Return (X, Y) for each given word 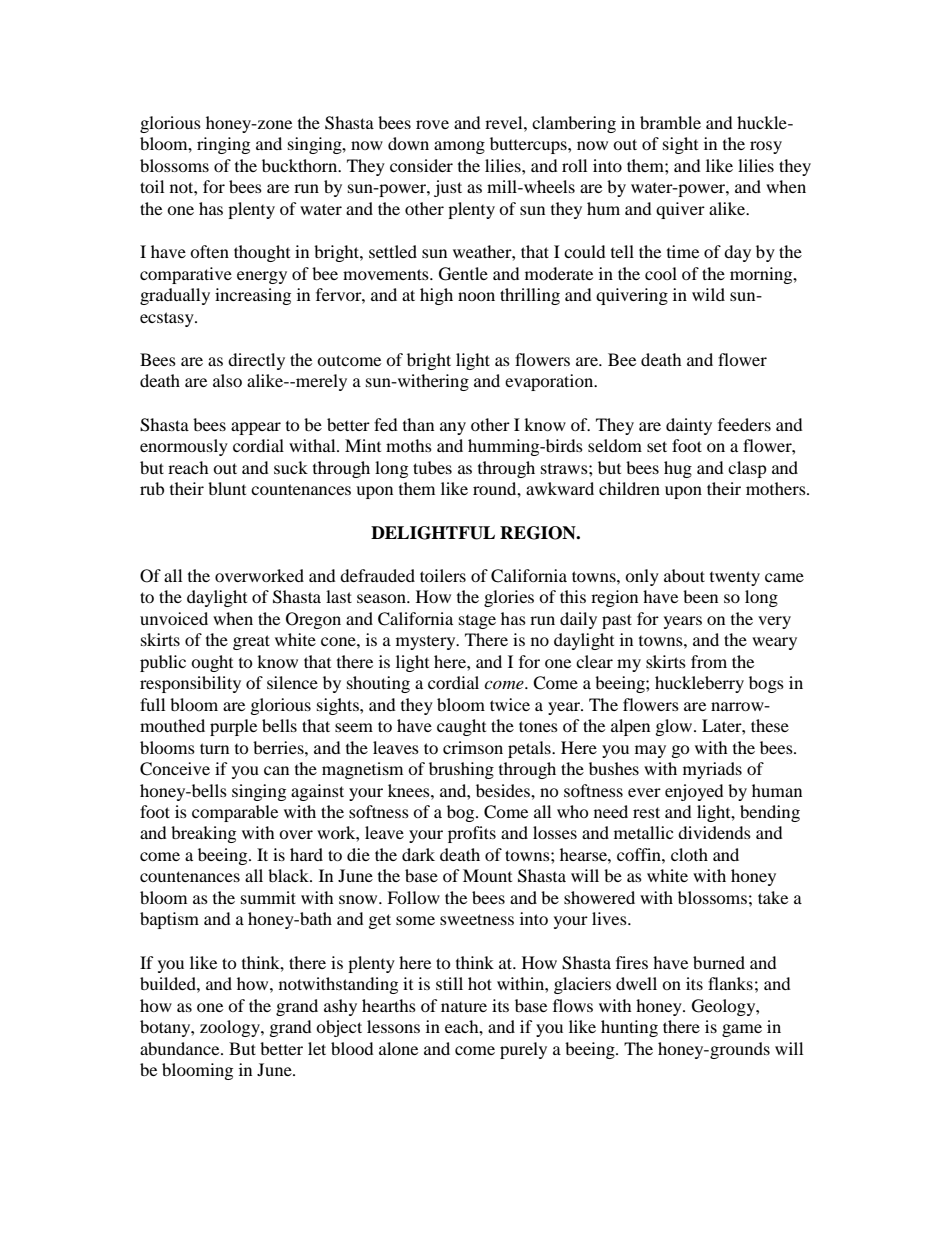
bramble (670, 122)
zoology (231, 1028)
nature (464, 1007)
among (459, 147)
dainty (689, 426)
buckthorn (301, 165)
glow (675, 727)
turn (214, 748)
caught (461, 727)
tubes (432, 467)
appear (256, 428)
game (742, 1030)
